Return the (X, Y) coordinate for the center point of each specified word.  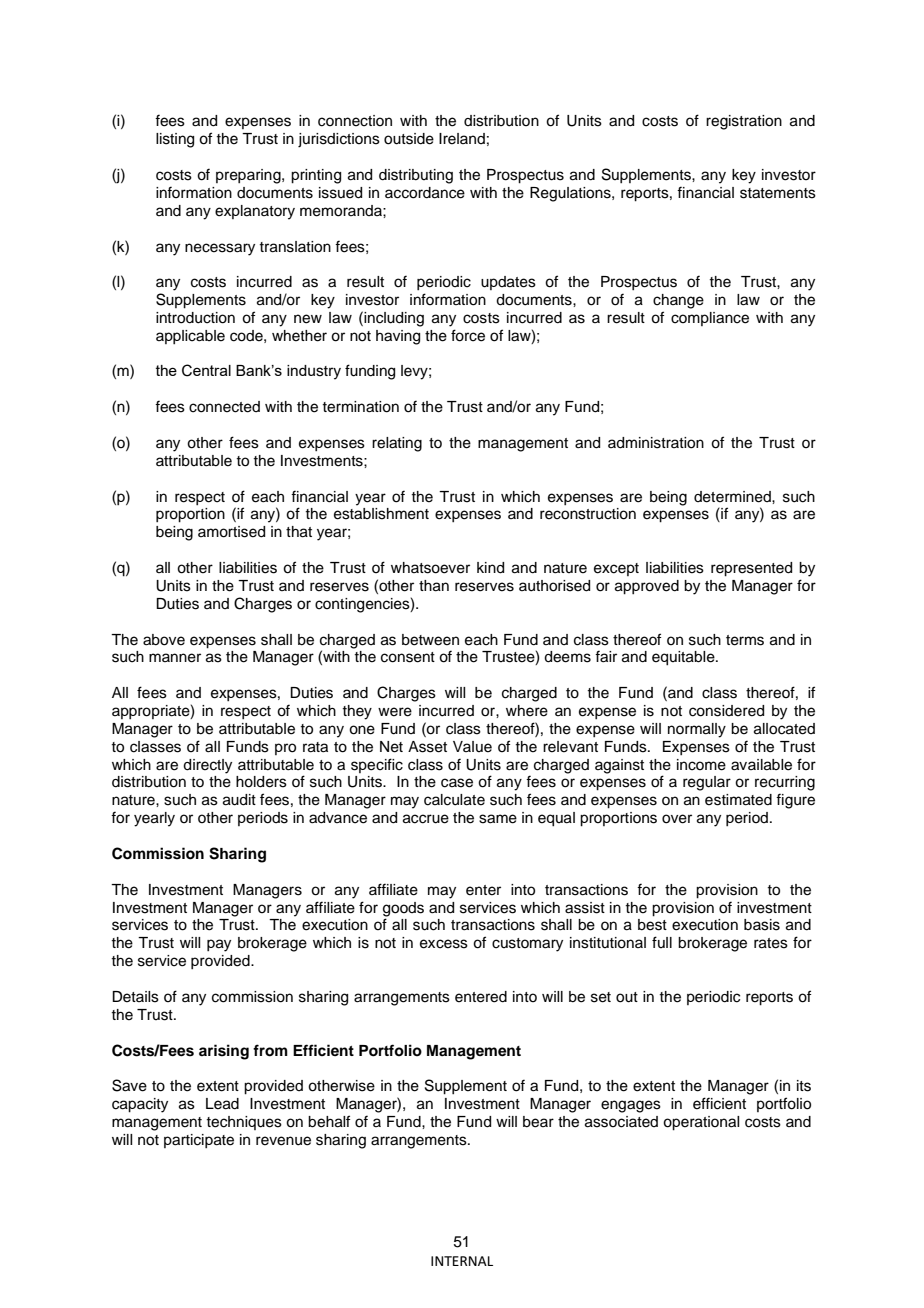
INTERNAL (462, 1261)
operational (701, 1123)
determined (733, 497)
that (299, 532)
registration (744, 122)
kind (490, 568)
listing (175, 140)
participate (199, 1141)
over (677, 819)
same (498, 819)
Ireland (462, 139)
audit (239, 800)
